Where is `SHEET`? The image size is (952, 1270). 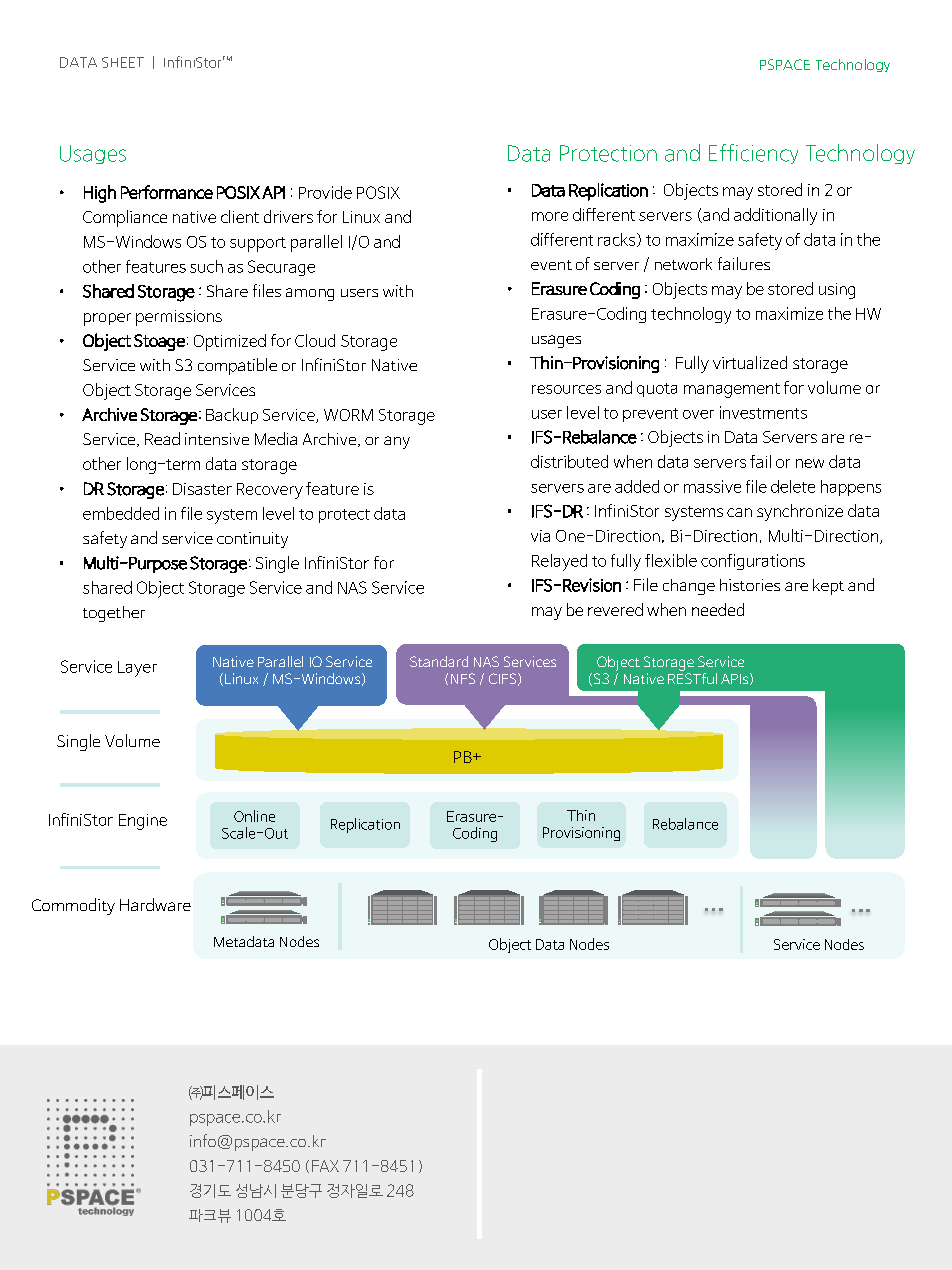 SHEET is located at coordinates (123, 62).
